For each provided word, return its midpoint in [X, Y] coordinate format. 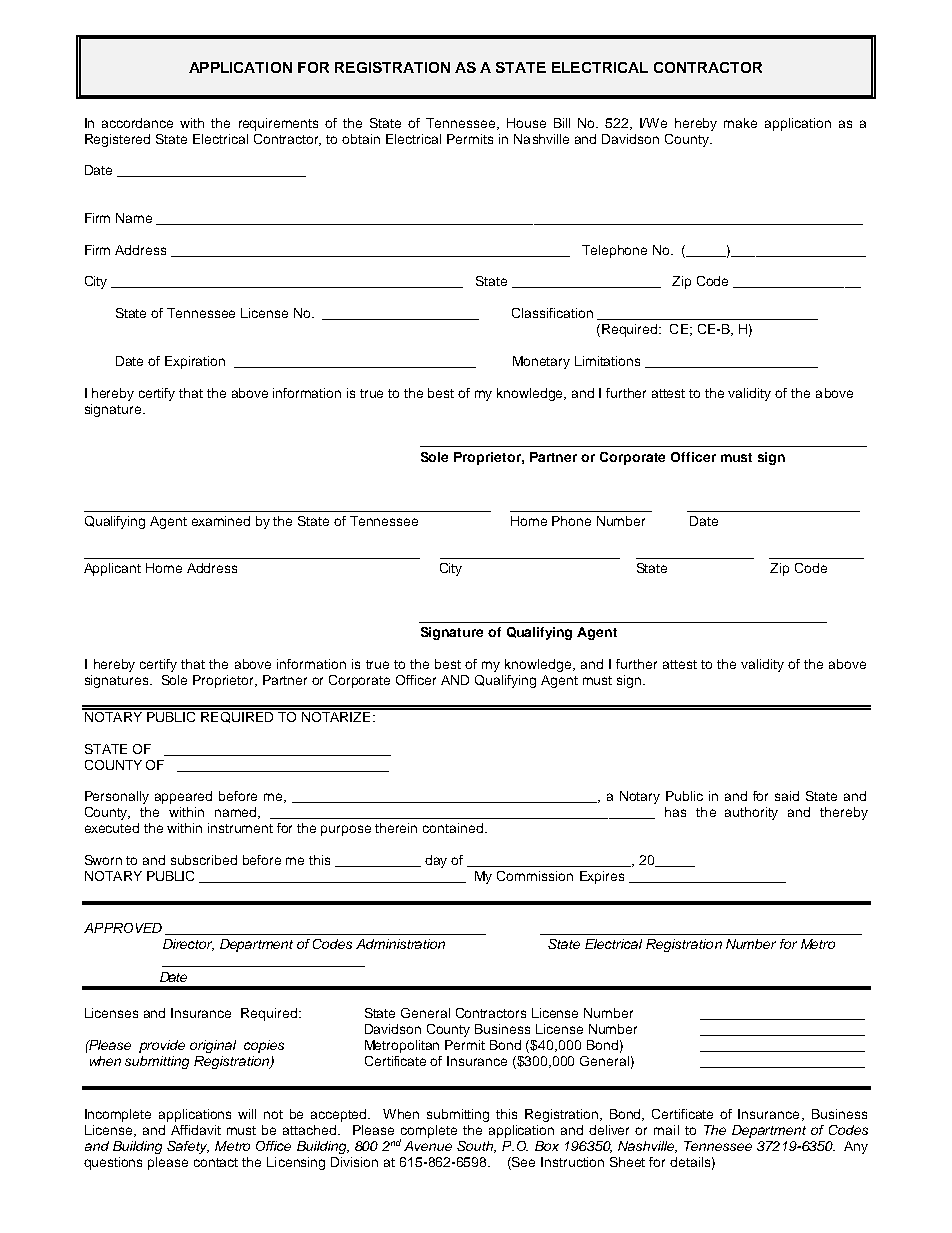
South [476, 1147]
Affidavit [196, 1130]
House [526, 123]
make [740, 123]
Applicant [112, 569]
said [787, 796]
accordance [137, 123]
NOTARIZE [336, 715]
